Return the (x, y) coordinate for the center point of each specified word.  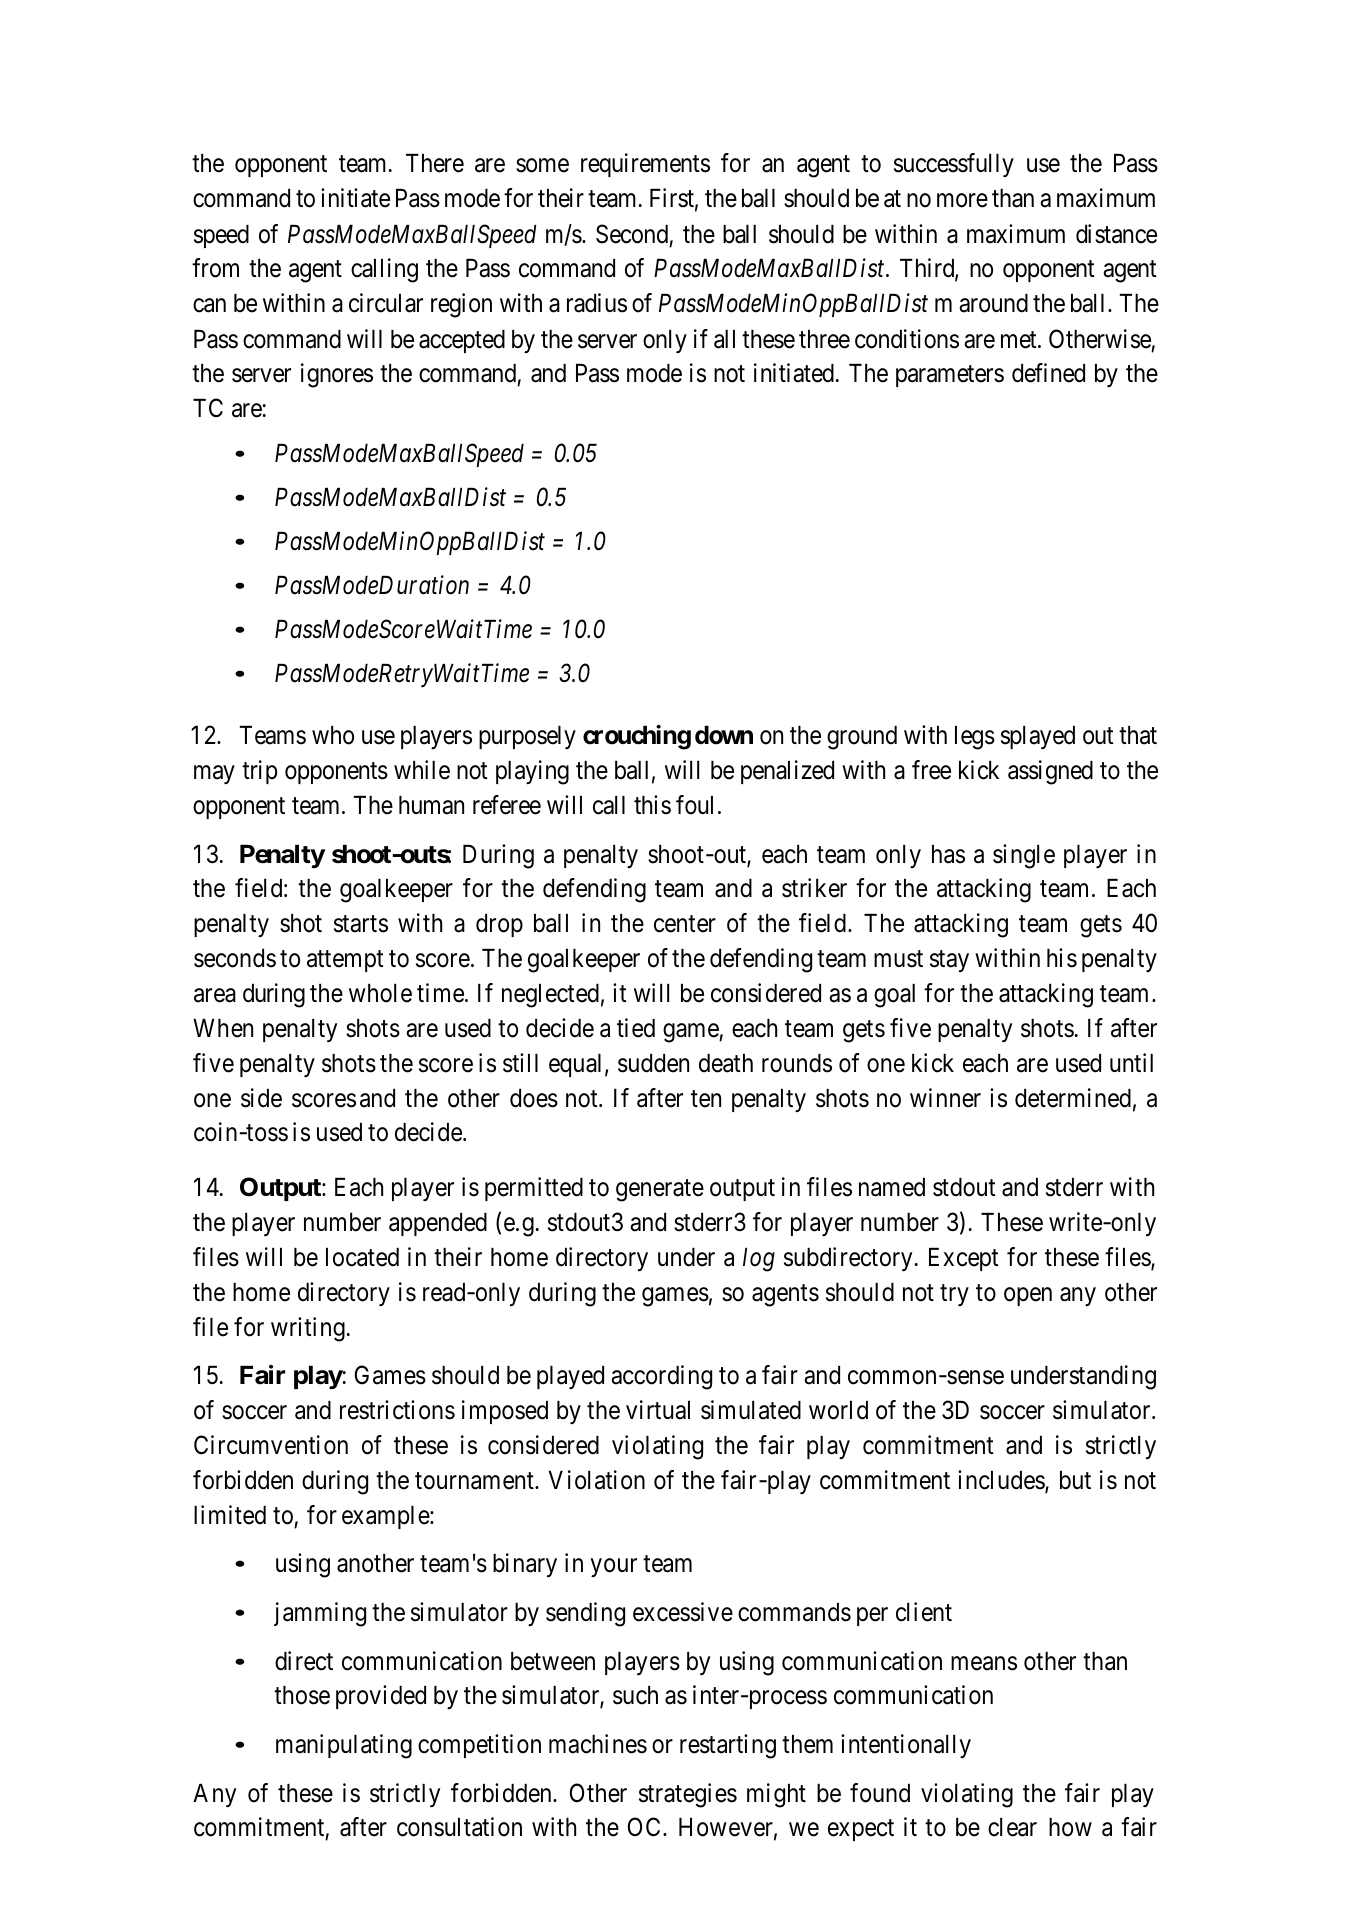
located (362, 1257)
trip (259, 772)
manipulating (344, 1746)
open (1028, 1296)
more (962, 201)
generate (660, 1191)
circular (386, 303)
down (724, 735)
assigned (1050, 772)
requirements (645, 165)
